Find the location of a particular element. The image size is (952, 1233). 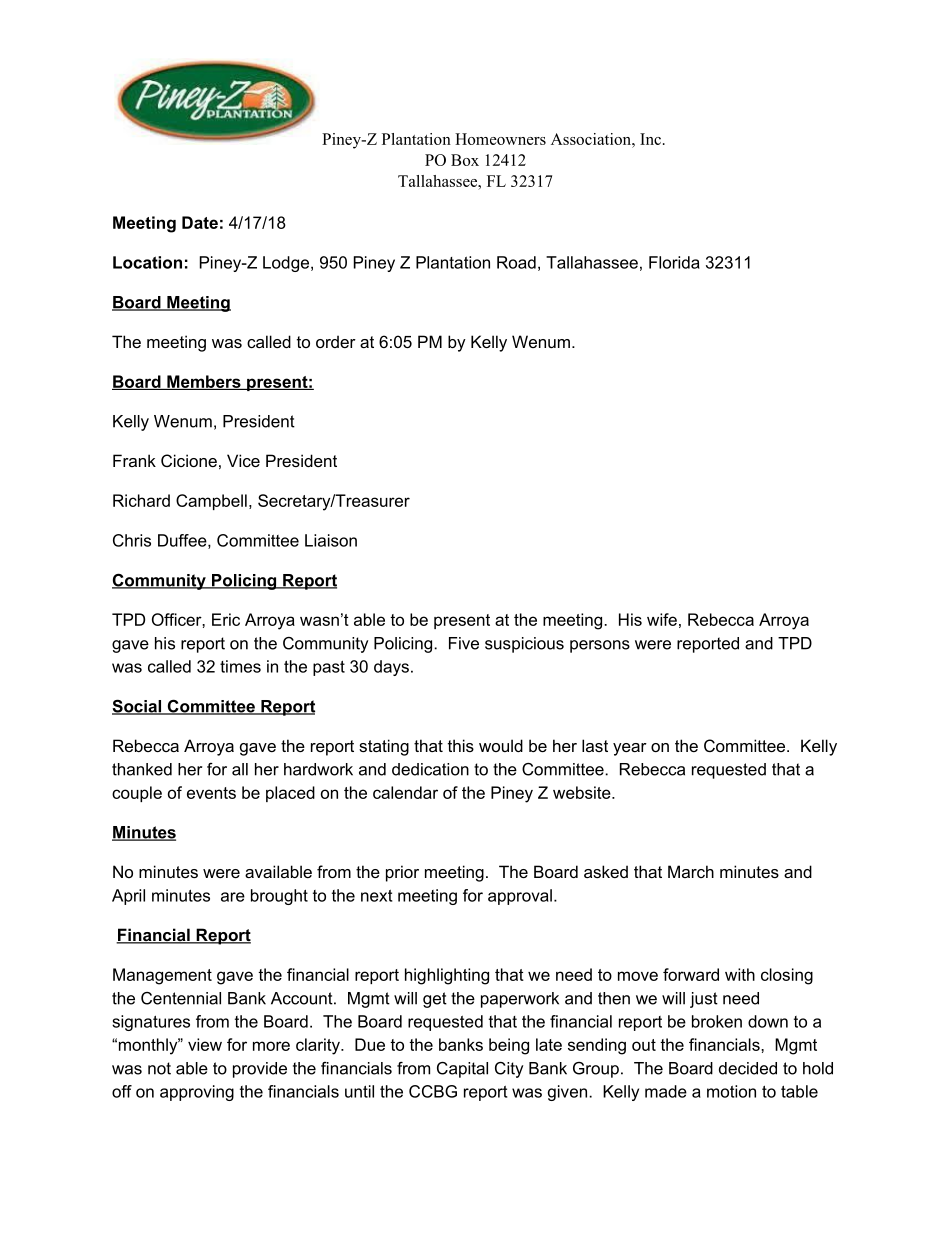

Eric is located at coordinates (226, 619).
